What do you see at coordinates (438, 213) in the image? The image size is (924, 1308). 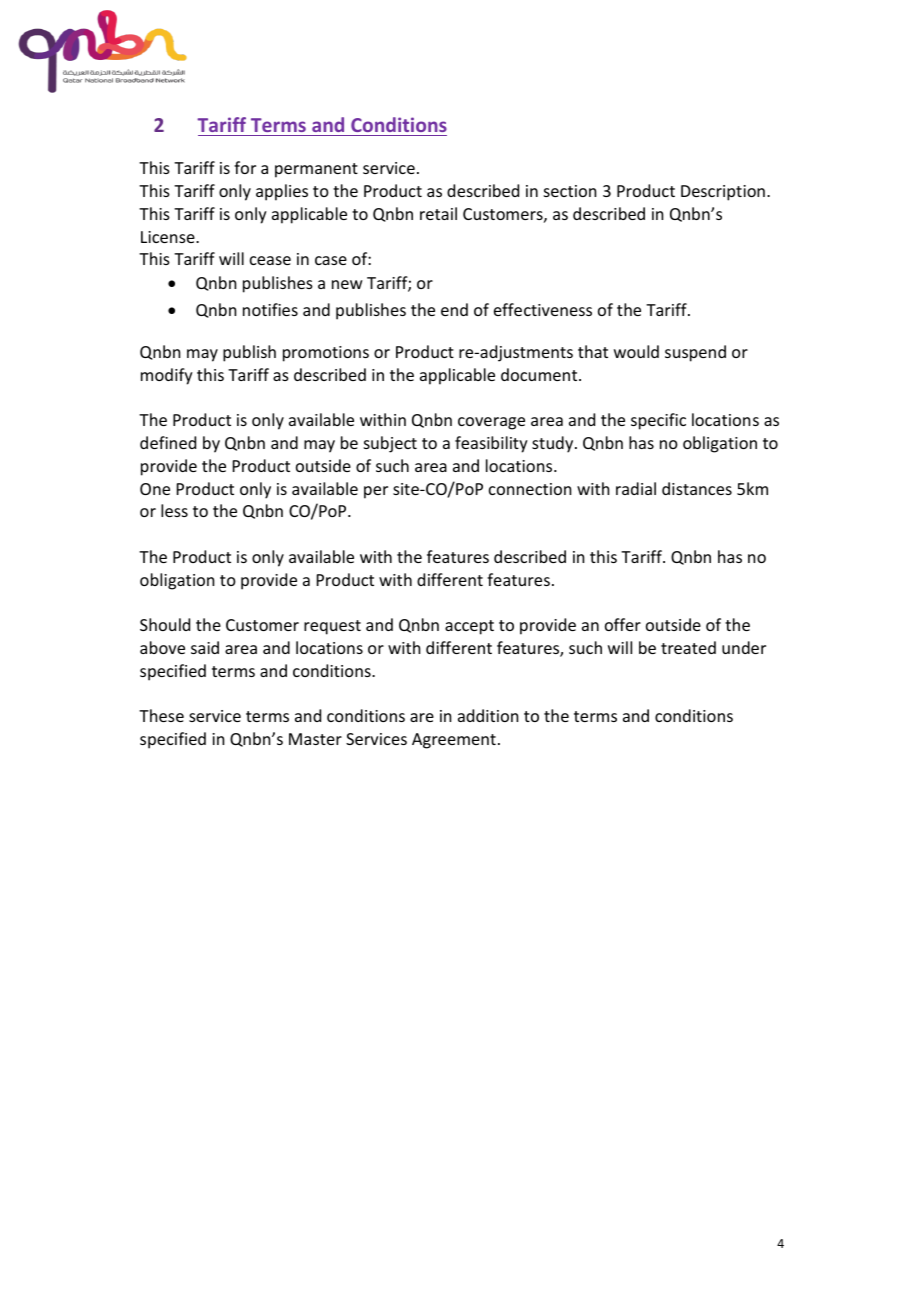 I see `retail` at bounding box center [438, 213].
